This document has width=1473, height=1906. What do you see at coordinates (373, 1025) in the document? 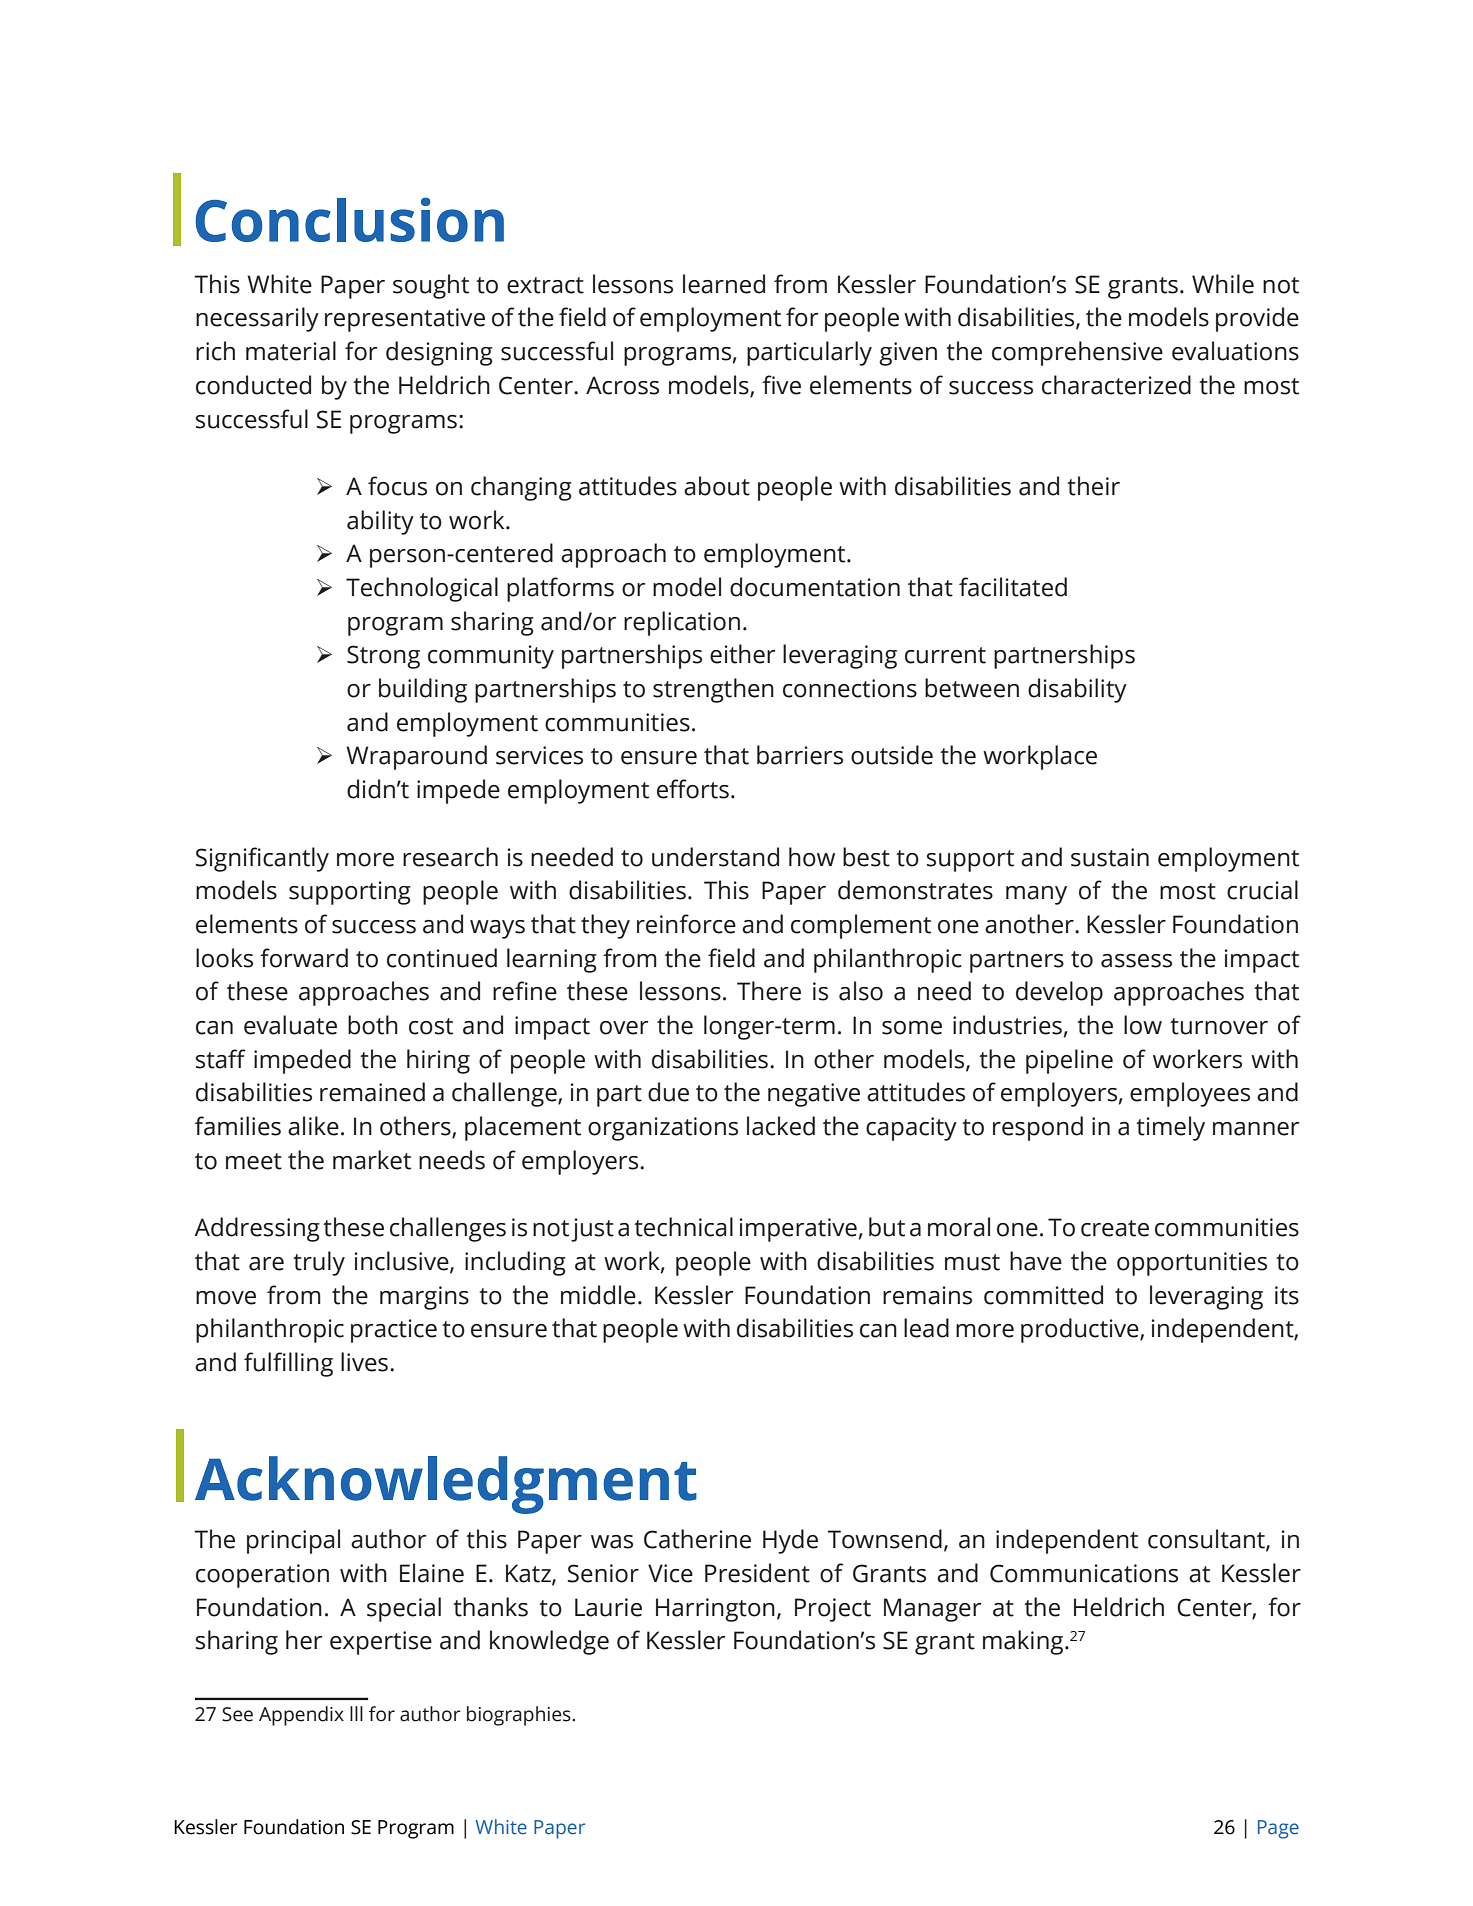
I see `both` at bounding box center [373, 1025].
